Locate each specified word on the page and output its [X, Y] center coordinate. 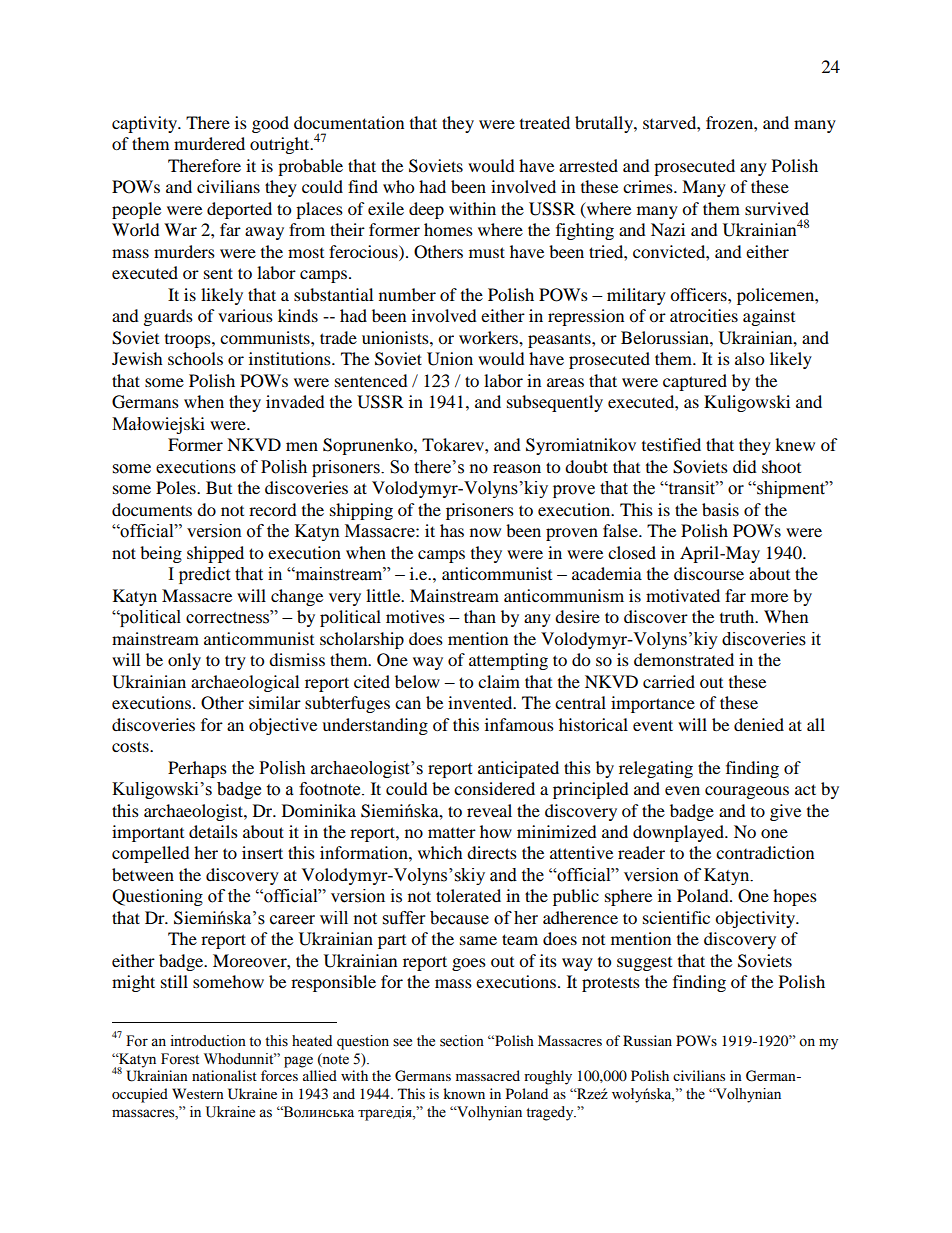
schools [195, 358]
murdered [209, 143]
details [213, 831]
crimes [649, 186]
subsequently [555, 403]
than [480, 616]
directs [492, 852]
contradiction [765, 852]
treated [545, 122]
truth [738, 616]
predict [204, 575]
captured [695, 382]
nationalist [224, 1075]
